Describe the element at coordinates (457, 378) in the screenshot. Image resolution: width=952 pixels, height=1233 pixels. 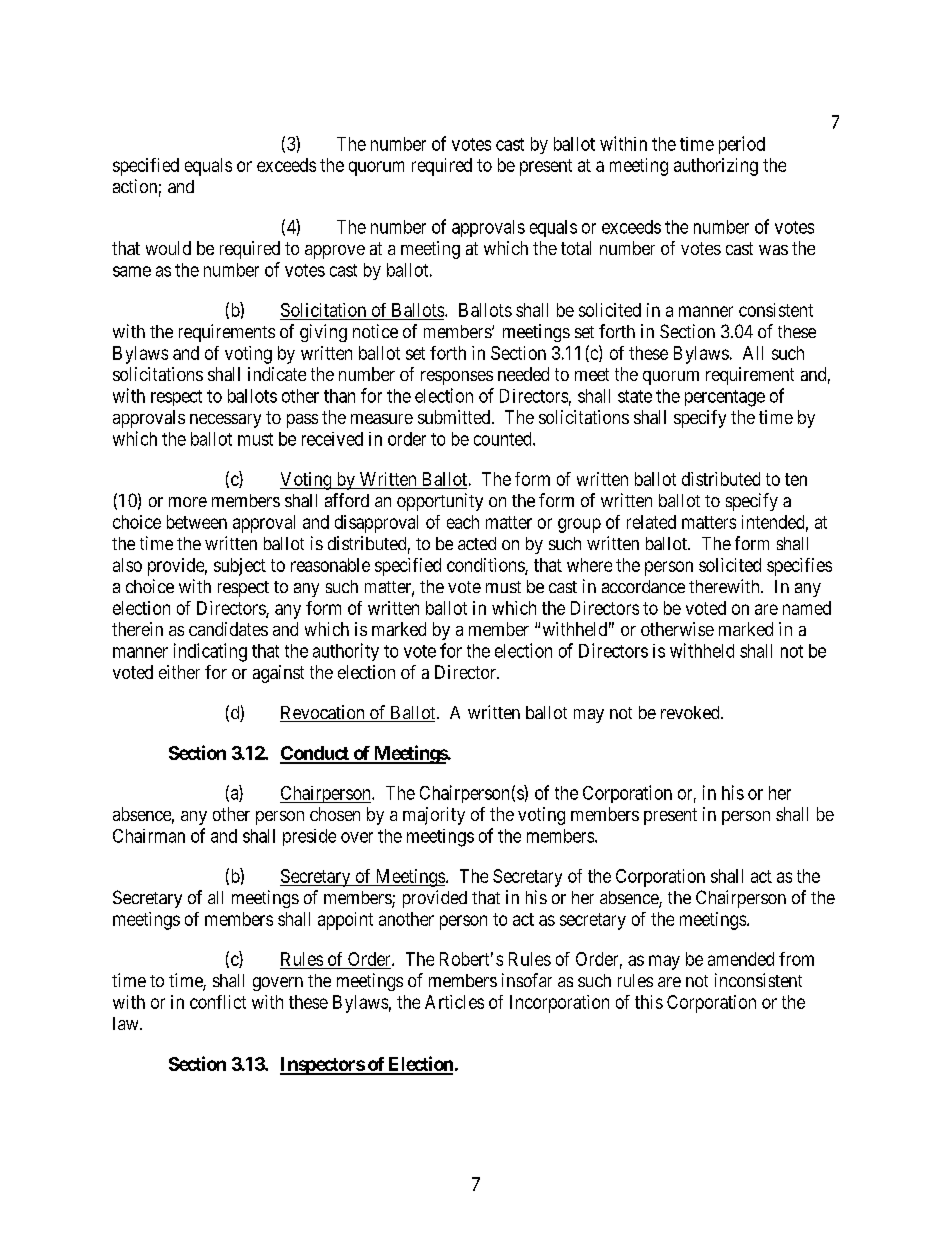
I see `responses` at that location.
